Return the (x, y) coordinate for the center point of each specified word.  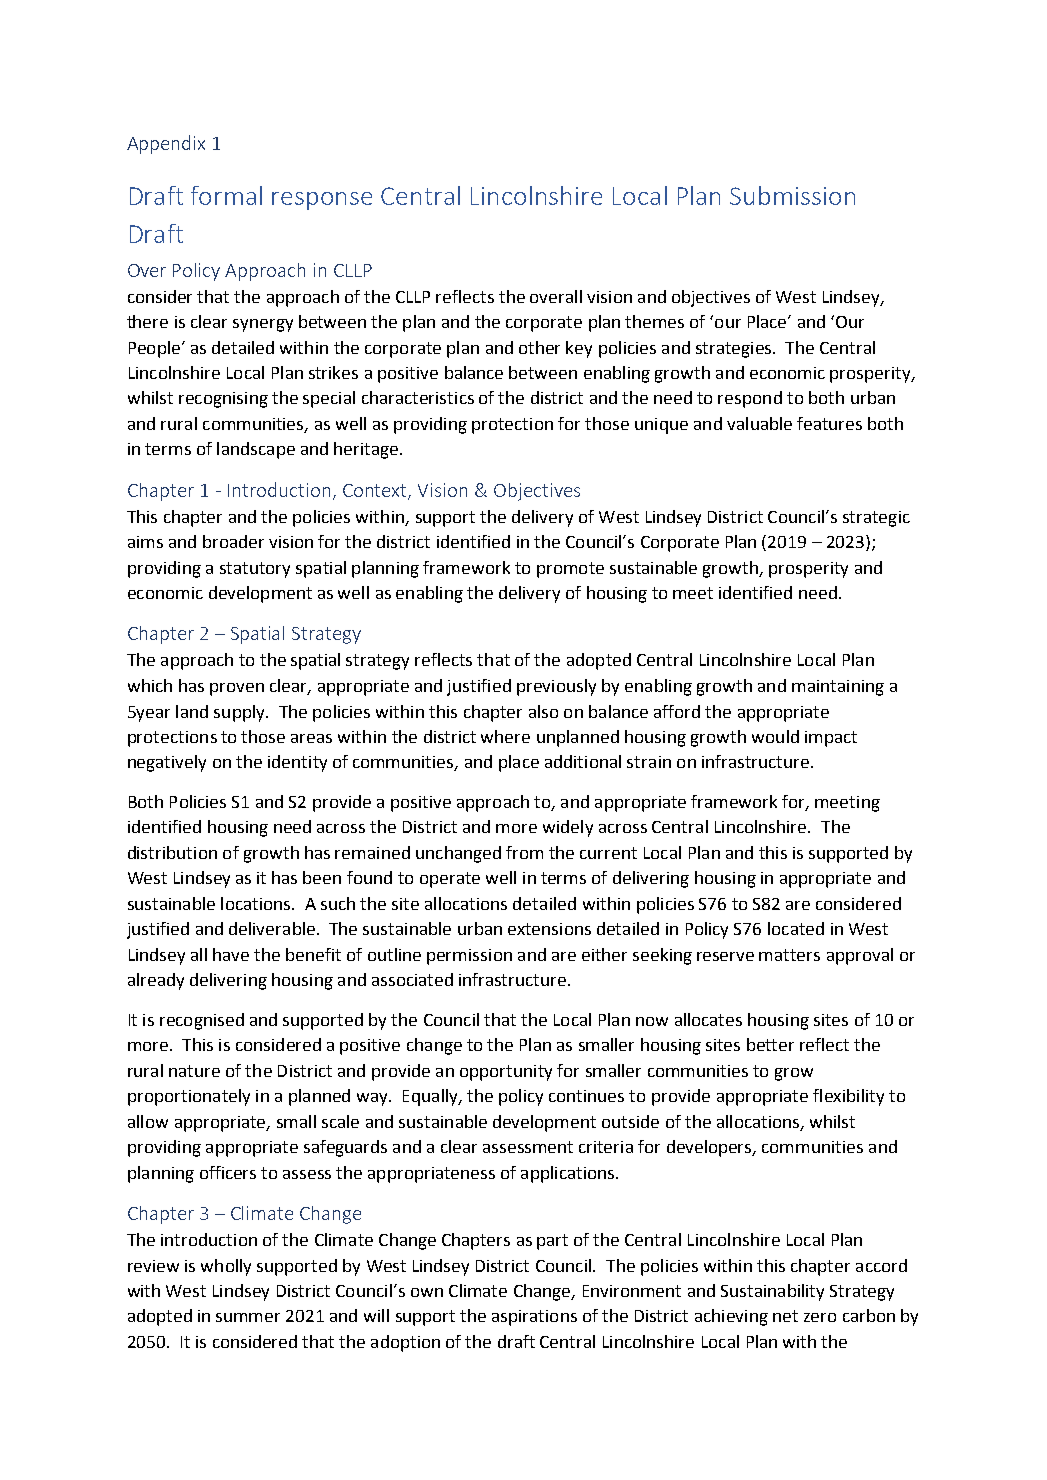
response (322, 201)
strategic (876, 519)
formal (226, 195)
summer (248, 1317)
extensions (549, 929)
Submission (792, 195)
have (231, 954)
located (796, 928)
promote (570, 570)
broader (233, 541)
